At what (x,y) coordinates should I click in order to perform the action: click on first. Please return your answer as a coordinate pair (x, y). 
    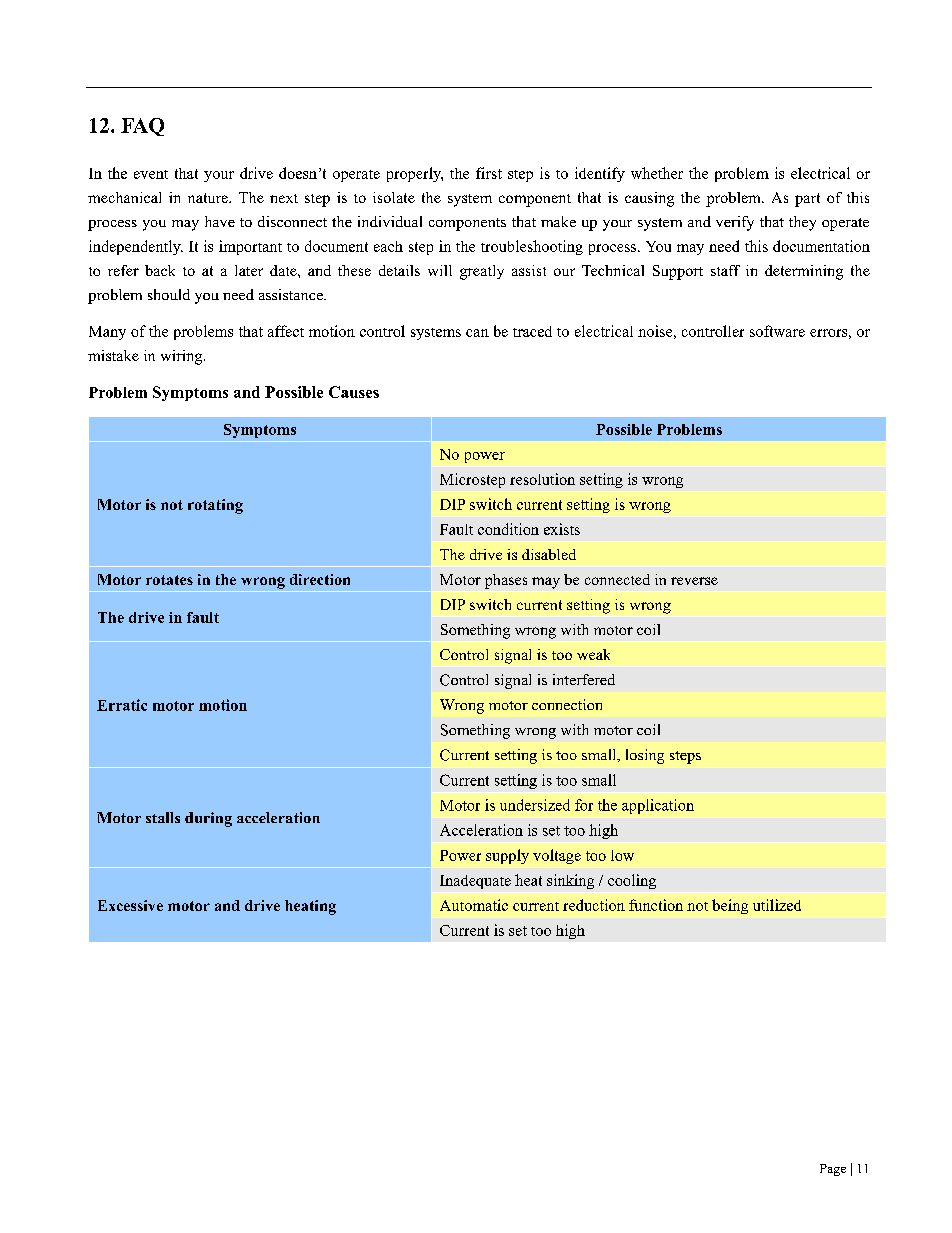
    Looking at the image, I should click on (489, 173).
